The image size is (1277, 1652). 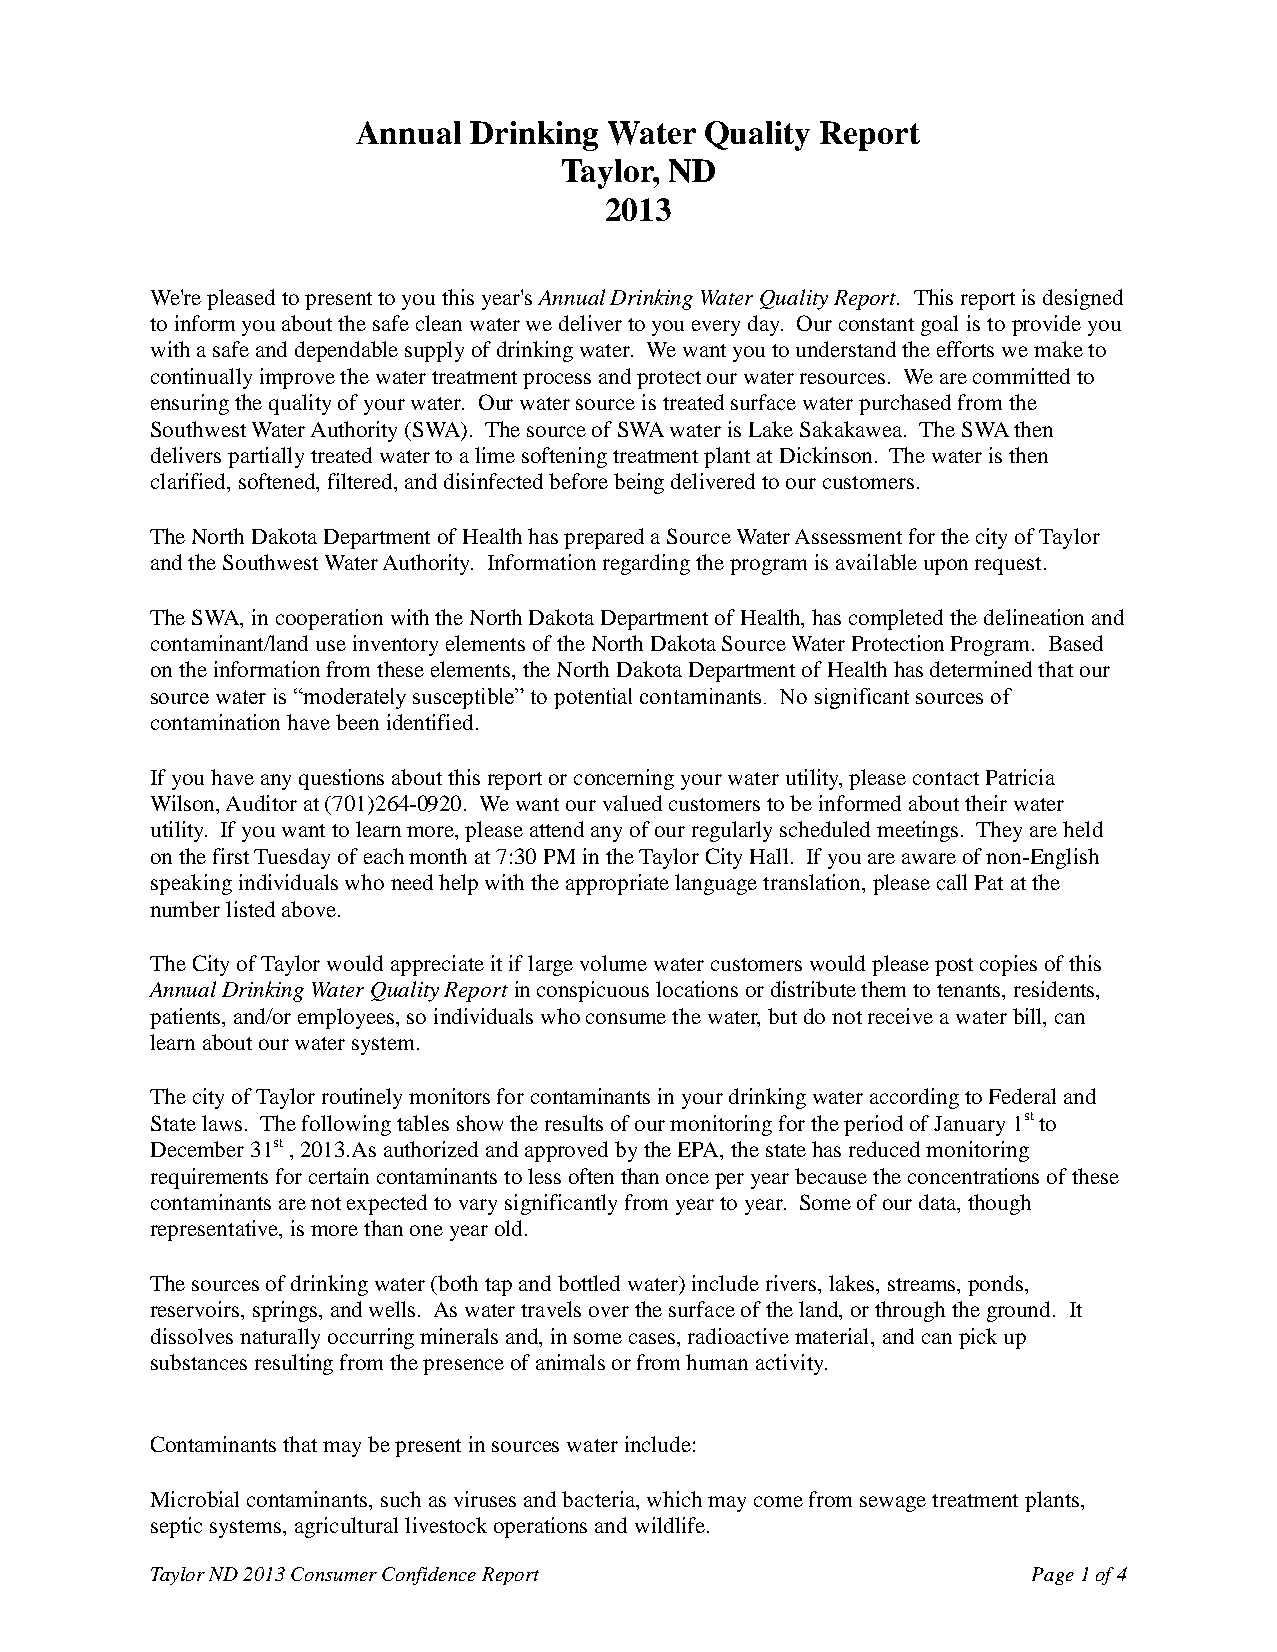 I want to click on improve, so click(x=297, y=378).
